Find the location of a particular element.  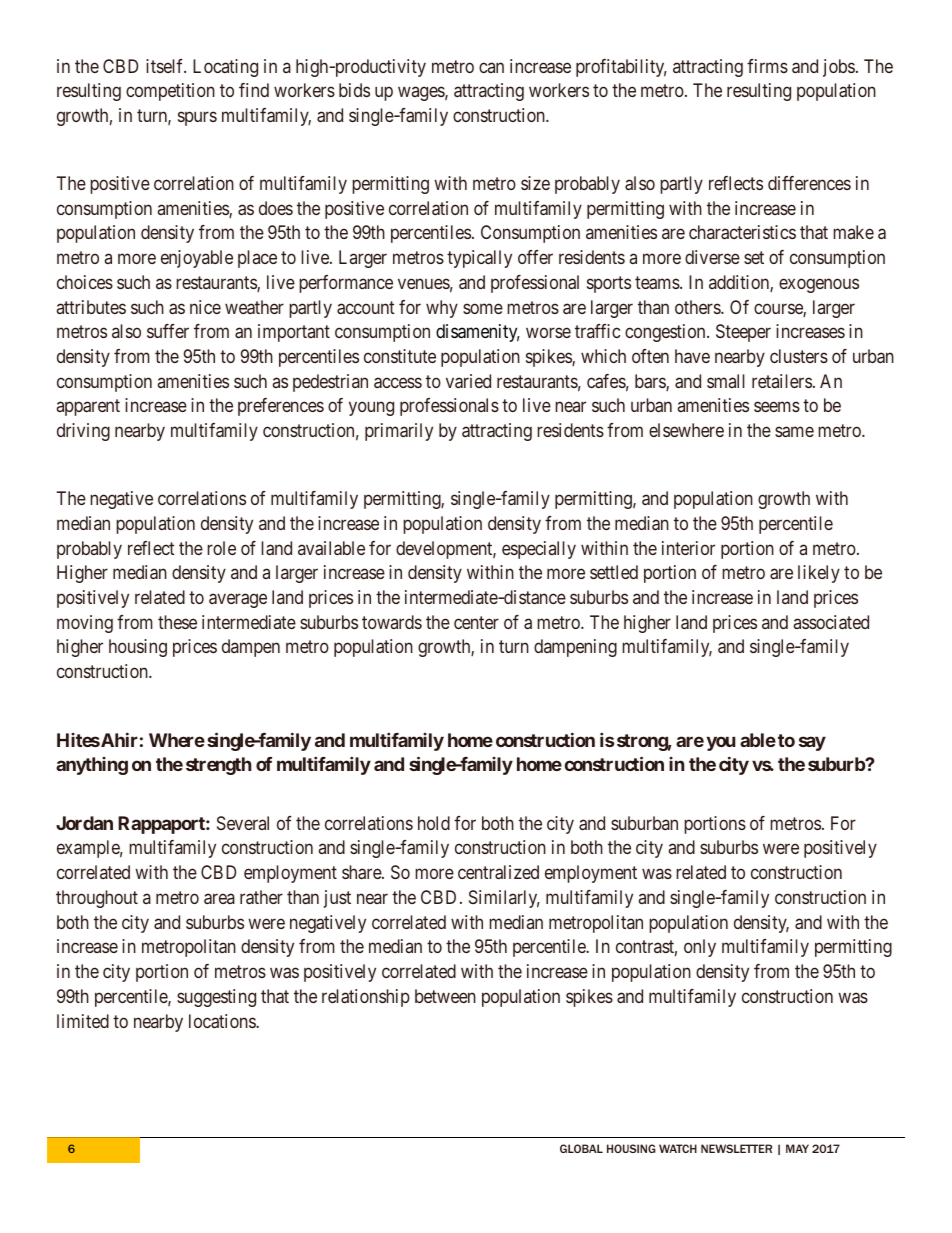

can is located at coordinates (491, 67).
